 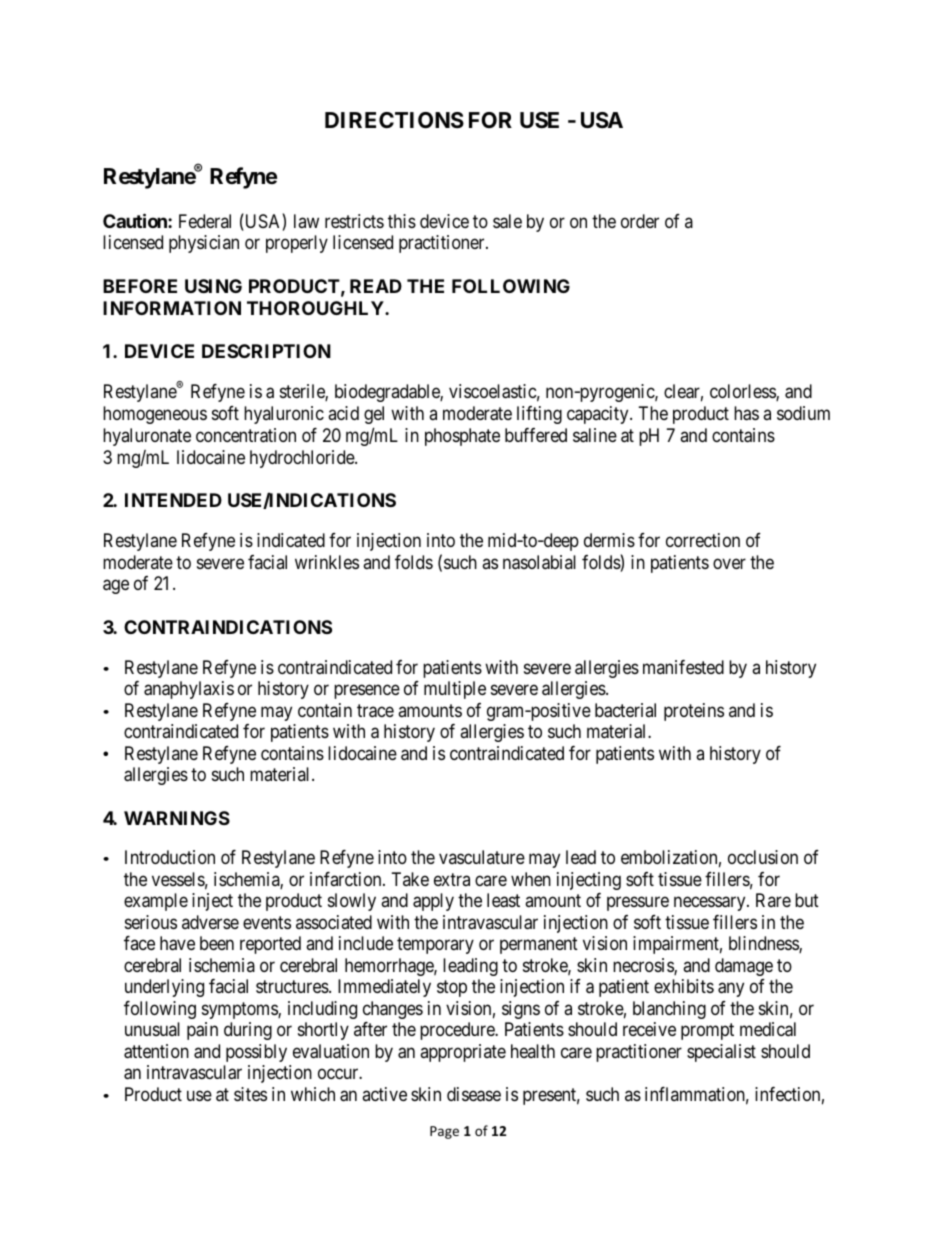 I want to click on Introduction, so click(x=170, y=857).
